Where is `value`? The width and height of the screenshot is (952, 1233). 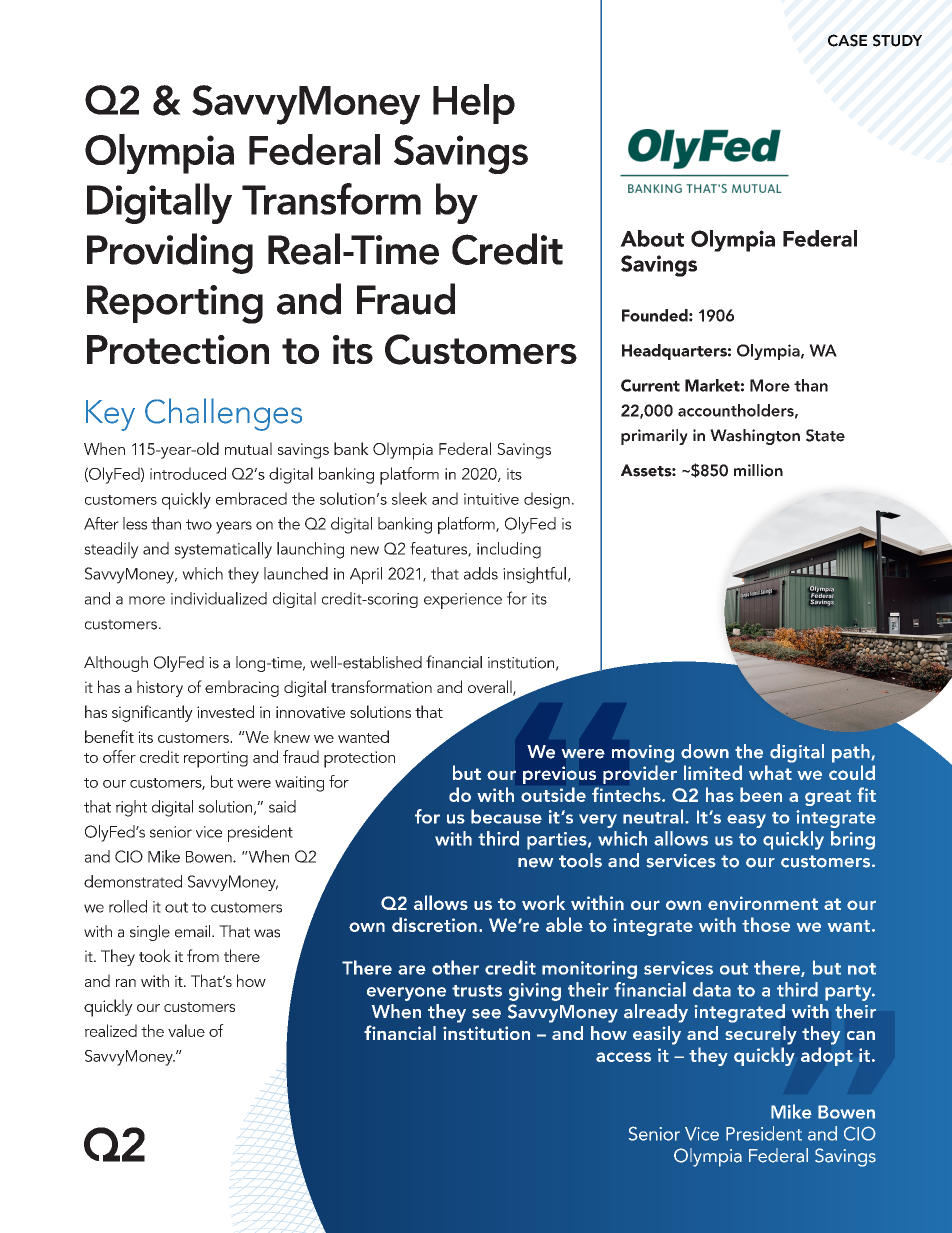 value is located at coordinates (186, 1030).
